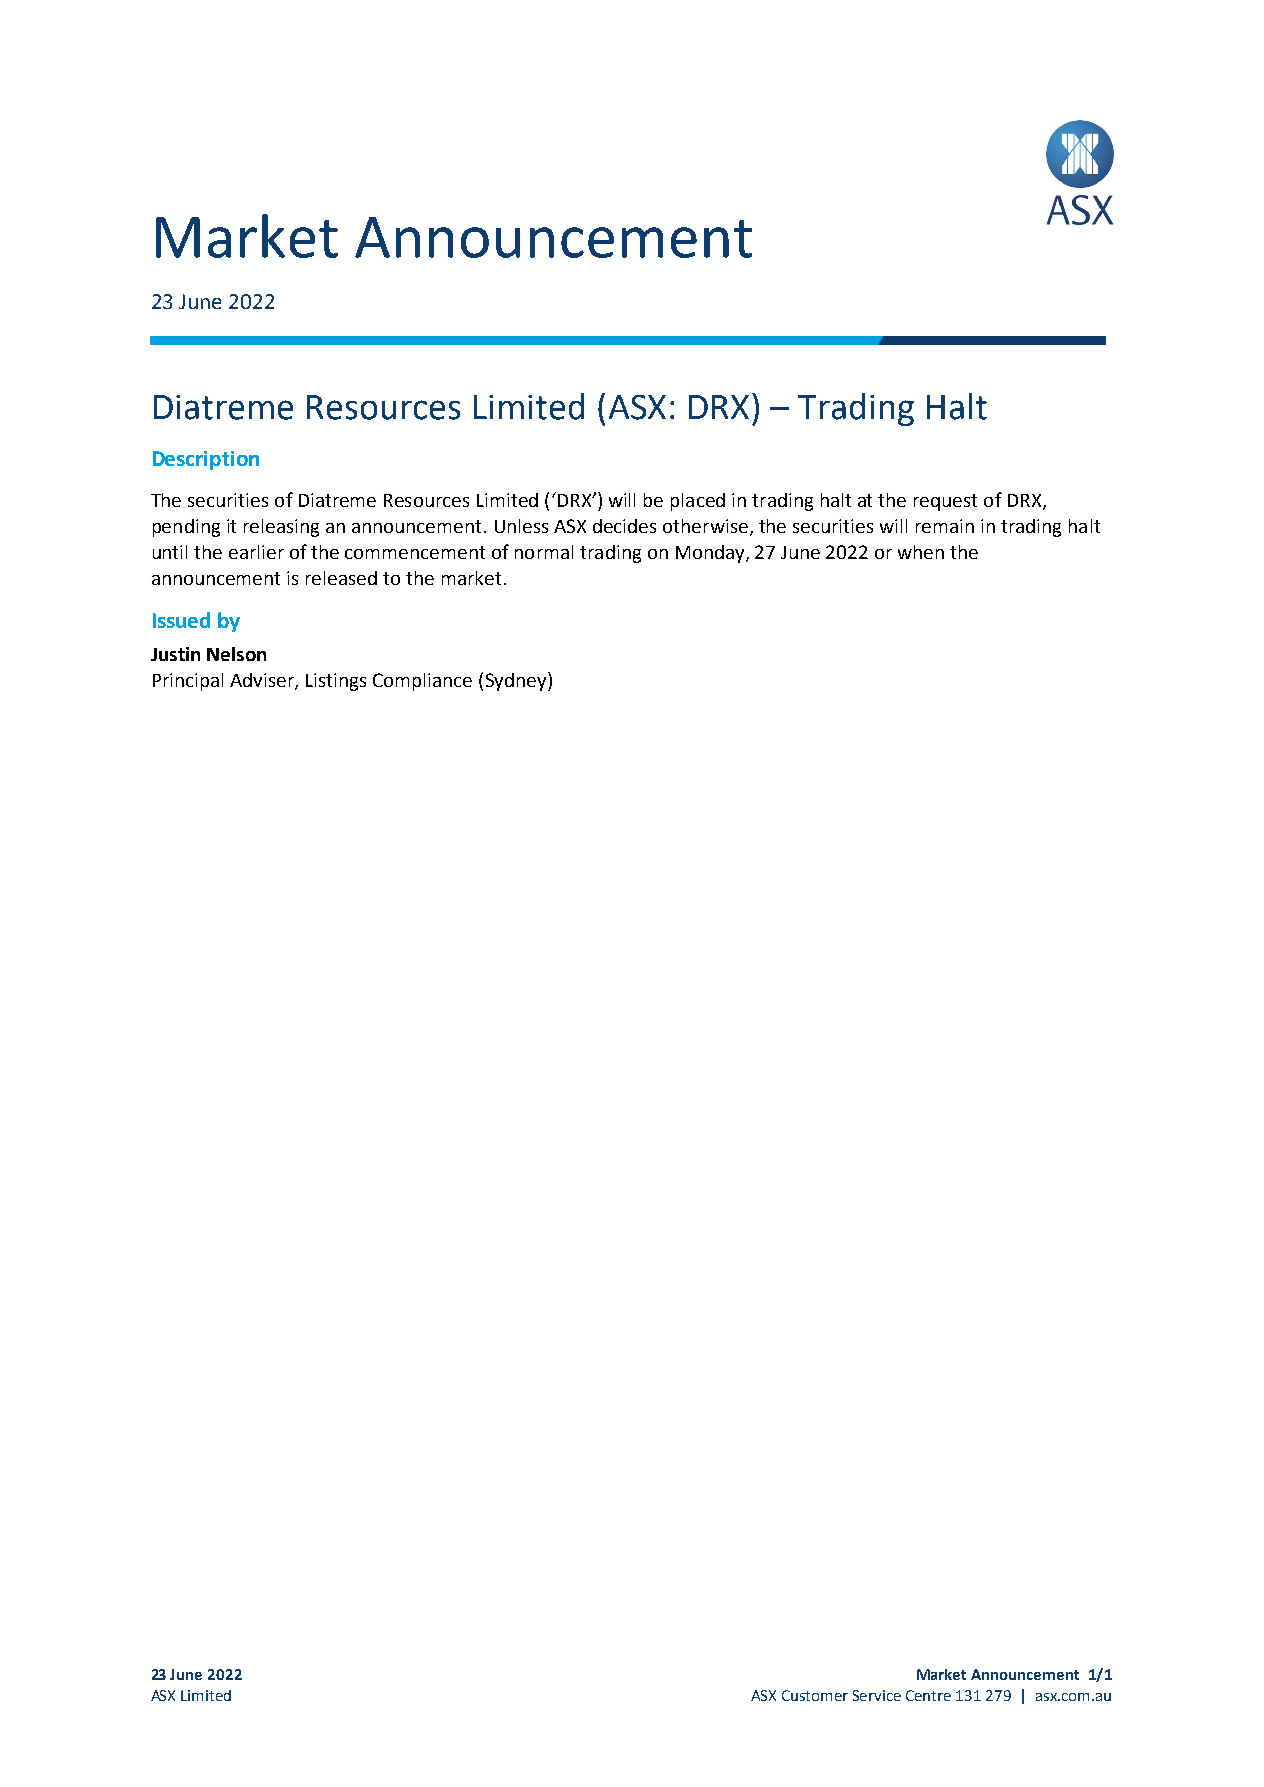 Image resolution: width=1264 pixels, height=1787 pixels. I want to click on Centre, so click(928, 1695).
